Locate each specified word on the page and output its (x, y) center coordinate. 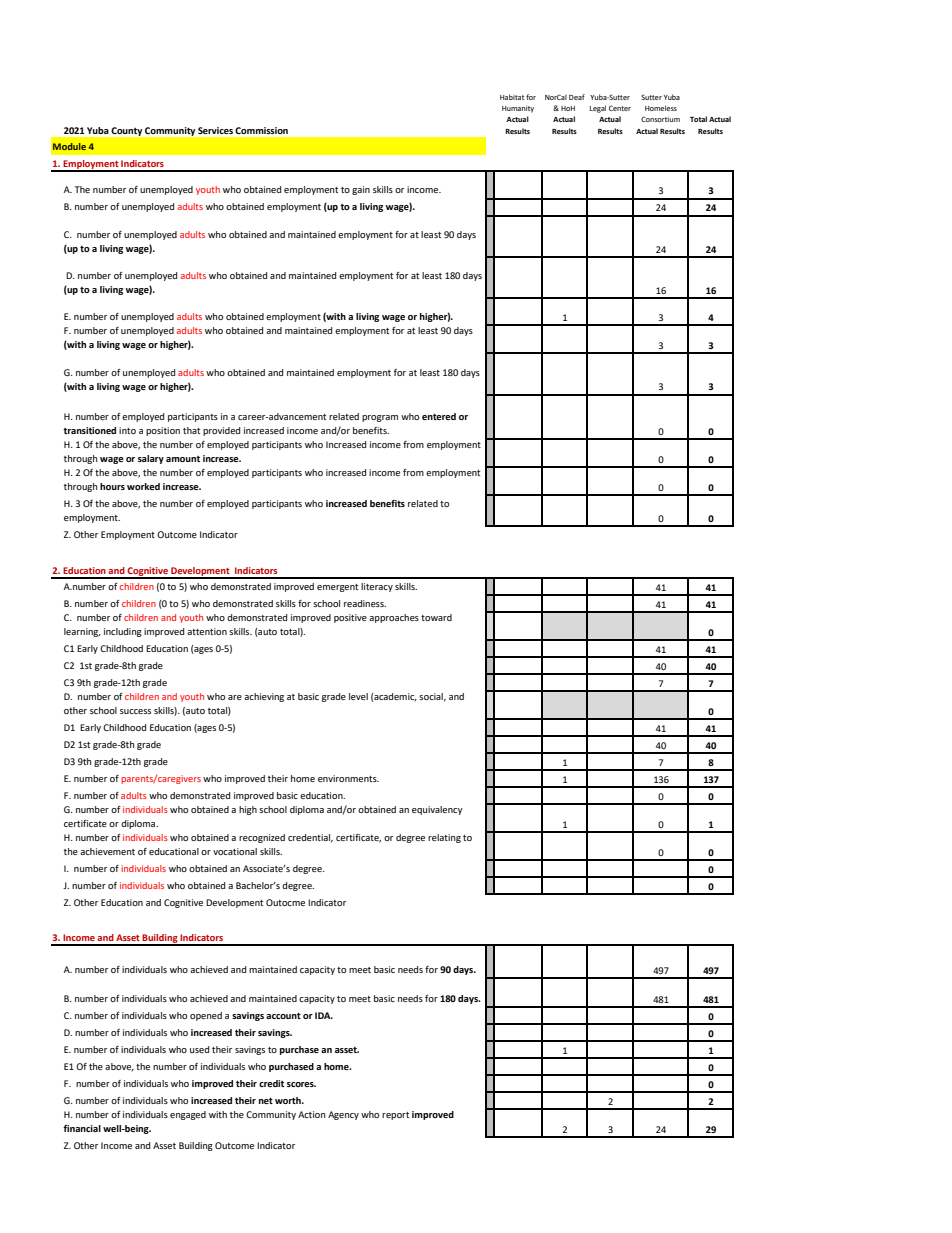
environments (348, 778)
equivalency (437, 810)
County (127, 131)
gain (361, 190)
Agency (343, 1115)
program (380, 418)
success (135, 711)
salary (151, 459)
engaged (188, 1115)
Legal (598, 109)
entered (439, 416)
